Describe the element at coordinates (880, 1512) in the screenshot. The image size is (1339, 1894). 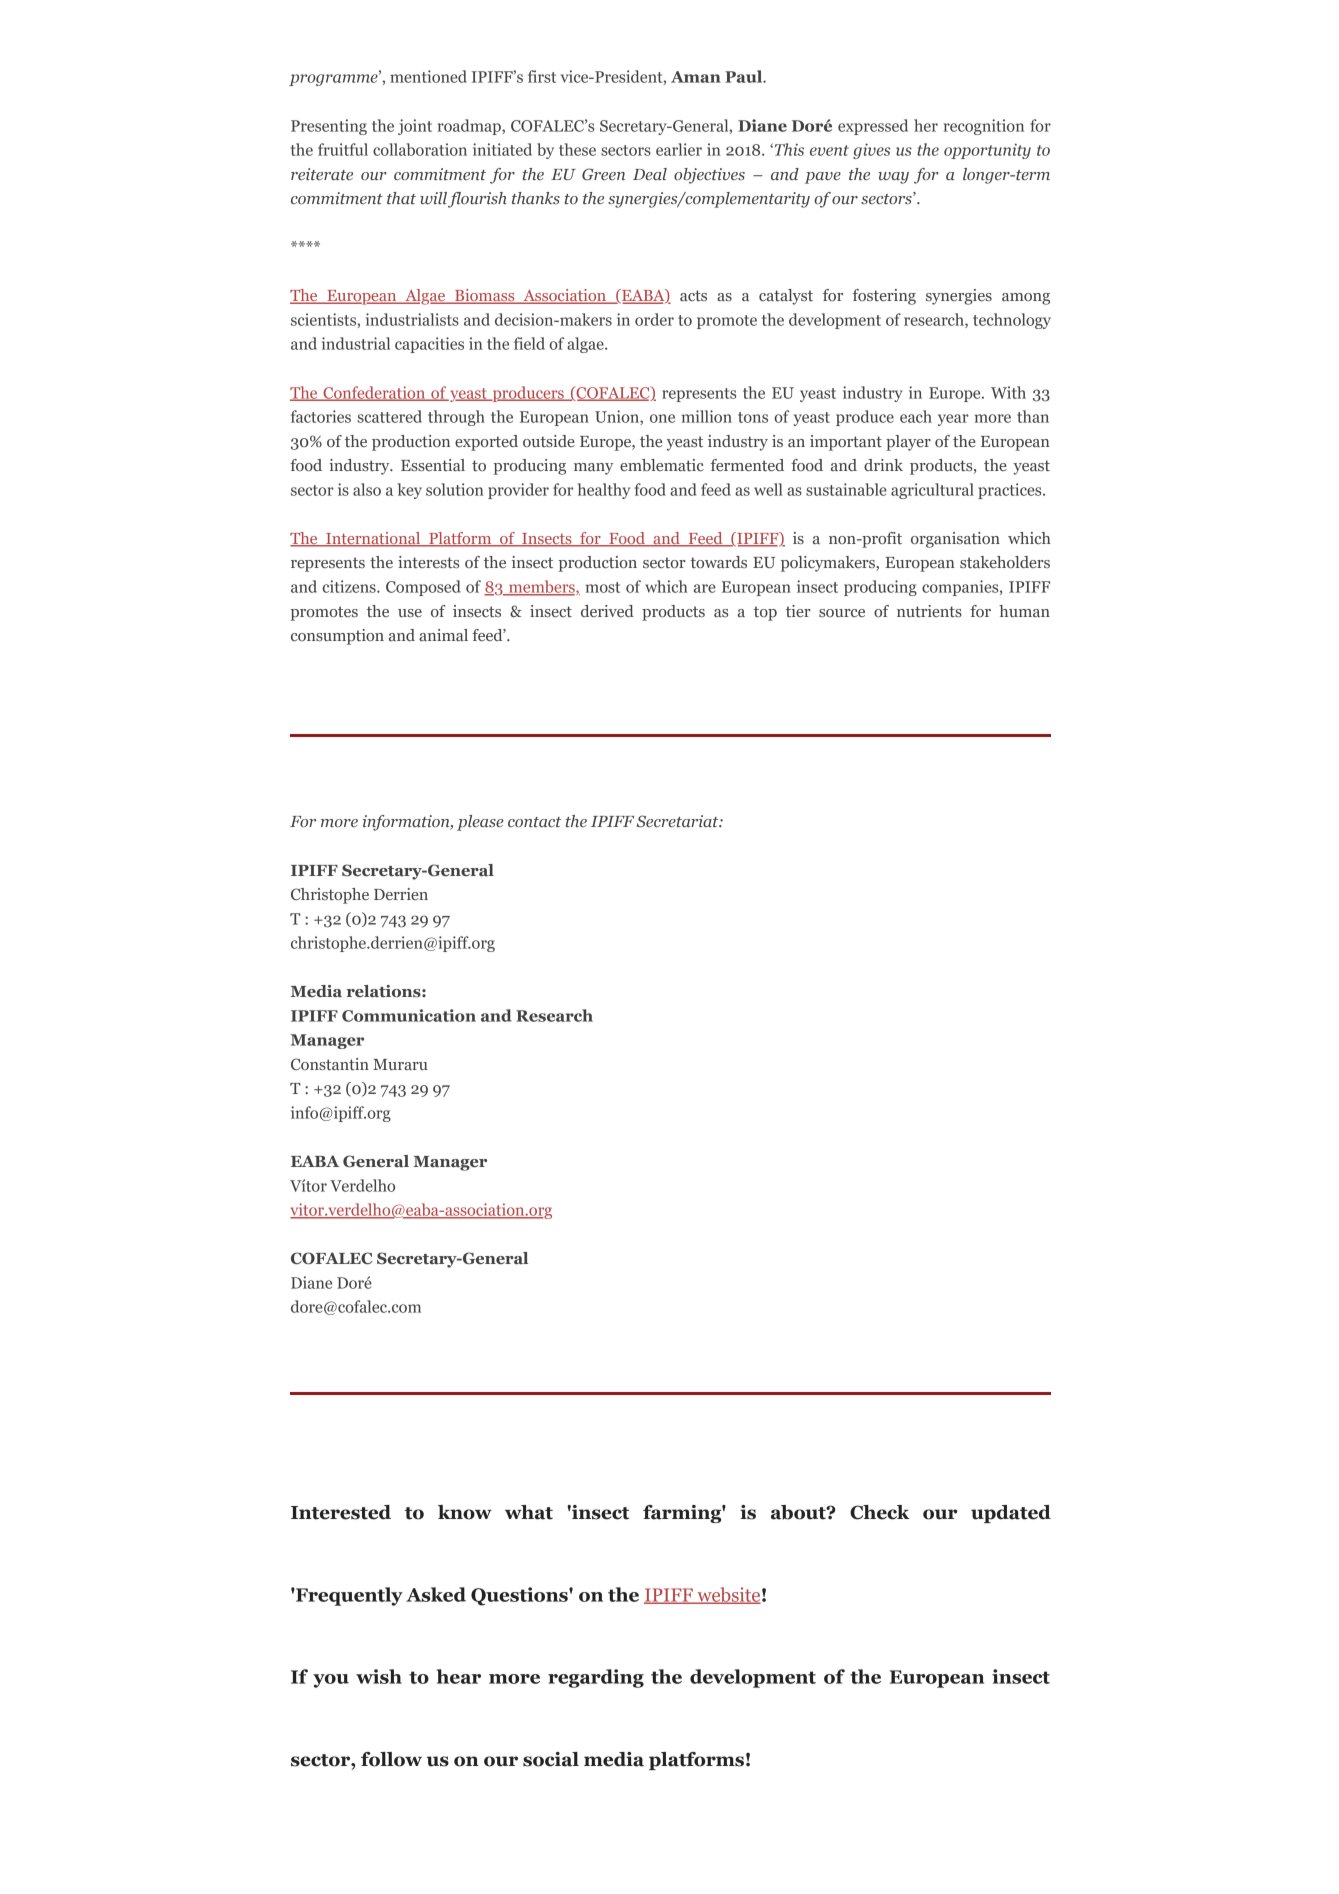
I see `Check` at that location.
